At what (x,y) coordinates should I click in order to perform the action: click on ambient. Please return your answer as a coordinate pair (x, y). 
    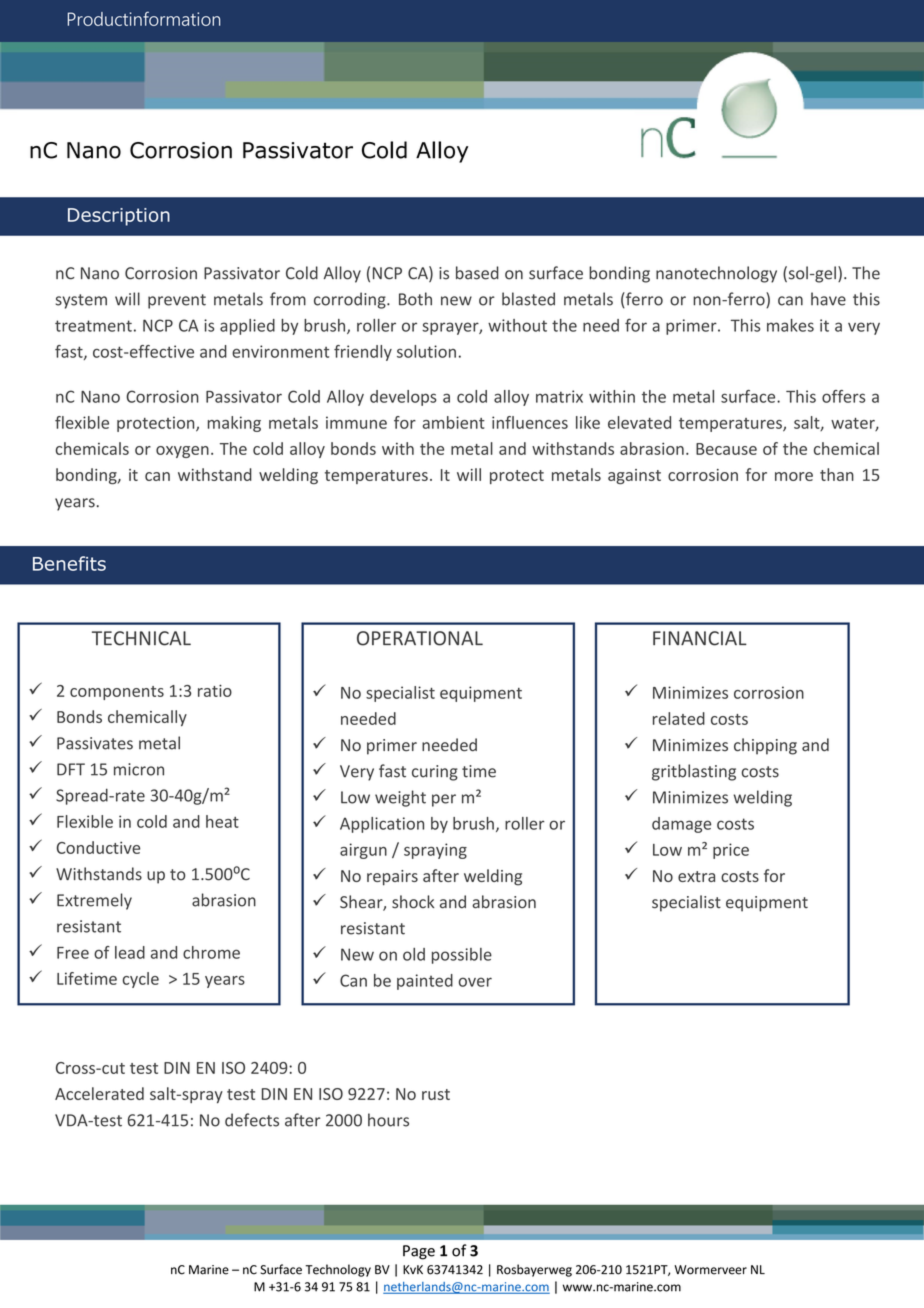
    Looking at the image, I should click on (454, 422).
